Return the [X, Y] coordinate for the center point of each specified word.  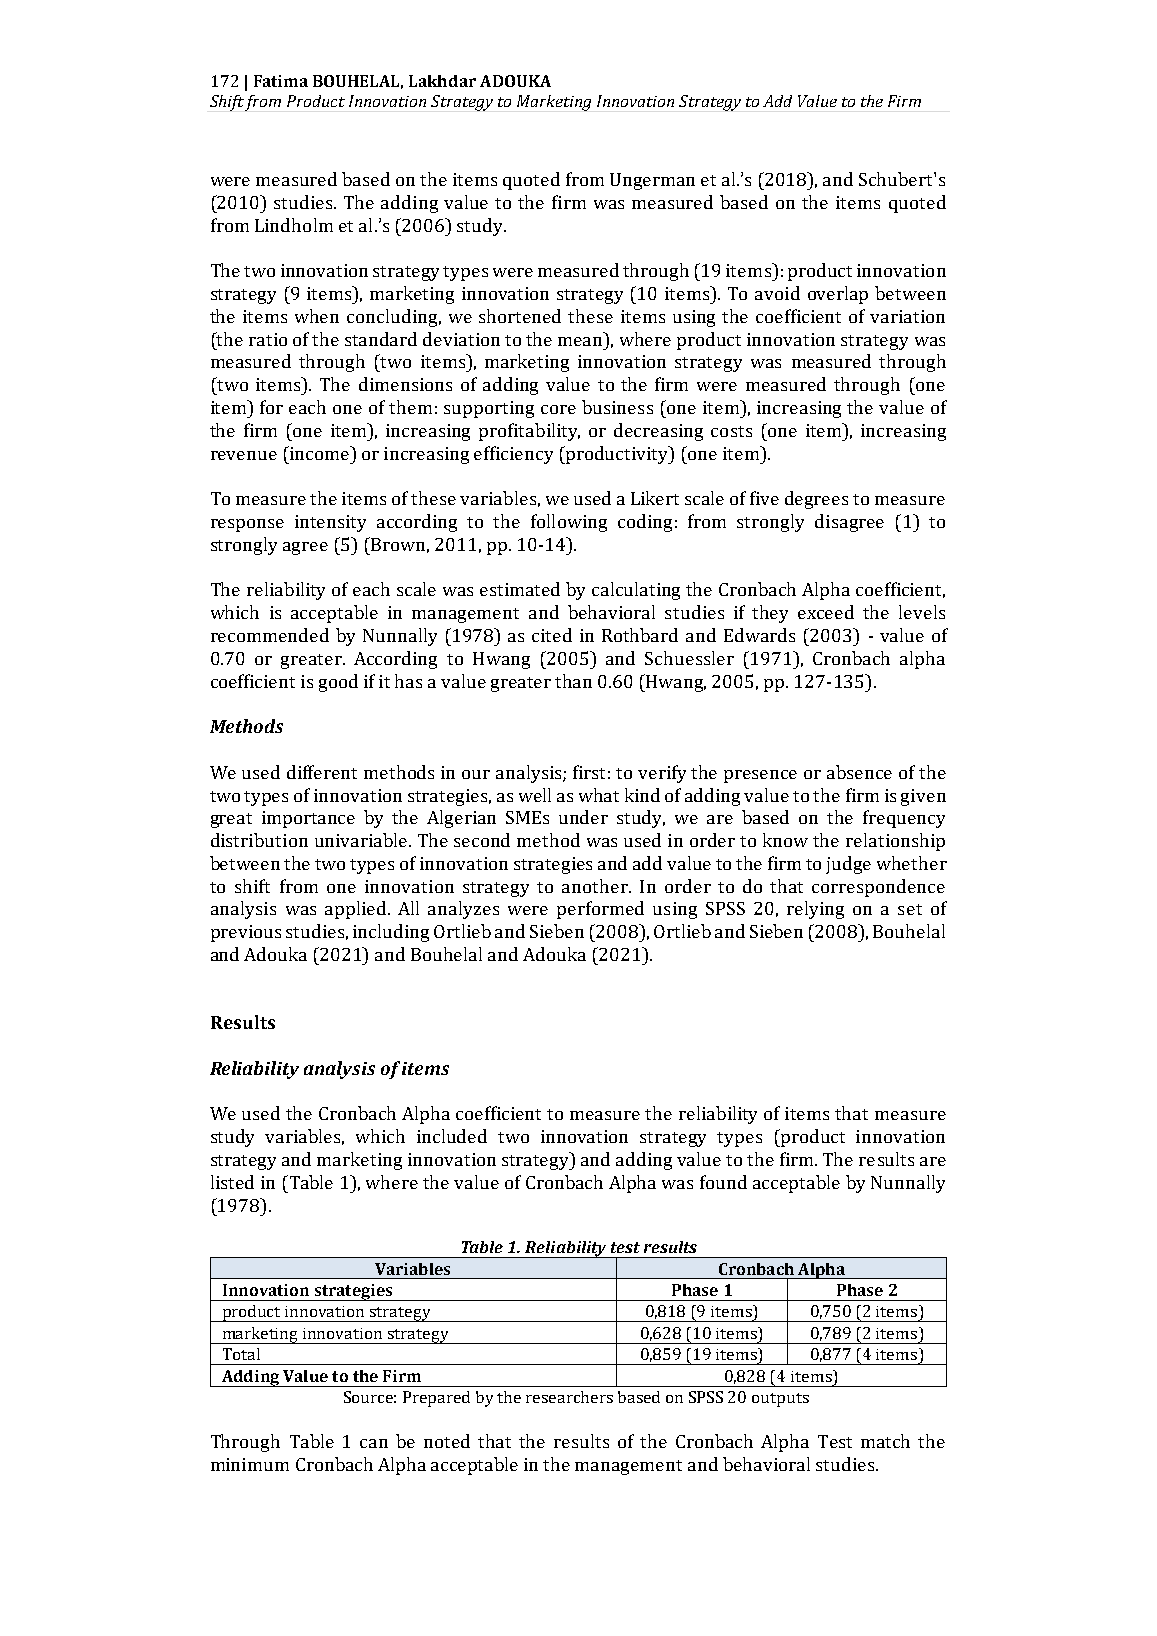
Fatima [281, 81]
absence [859, 772]
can [374, 1443]
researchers [569, 1397]
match [885, 1441]
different [322, 772]
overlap [838, 295]
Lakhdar [442, 81]
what [599, 795]
